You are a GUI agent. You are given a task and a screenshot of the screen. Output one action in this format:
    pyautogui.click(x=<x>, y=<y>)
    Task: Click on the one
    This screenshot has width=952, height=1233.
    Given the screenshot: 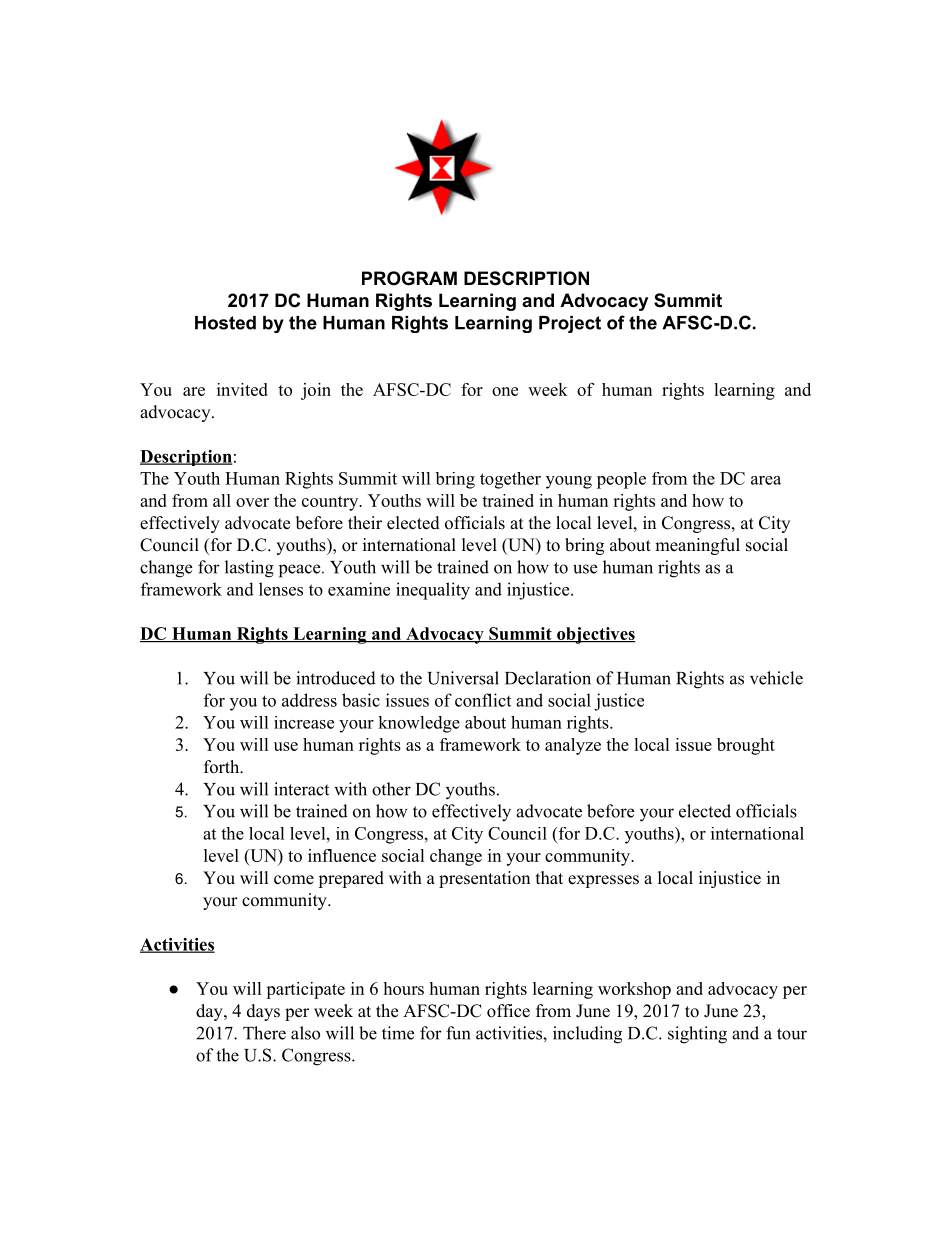 What is the action you would take?
    pyautogui.click(x=505, y=391)
